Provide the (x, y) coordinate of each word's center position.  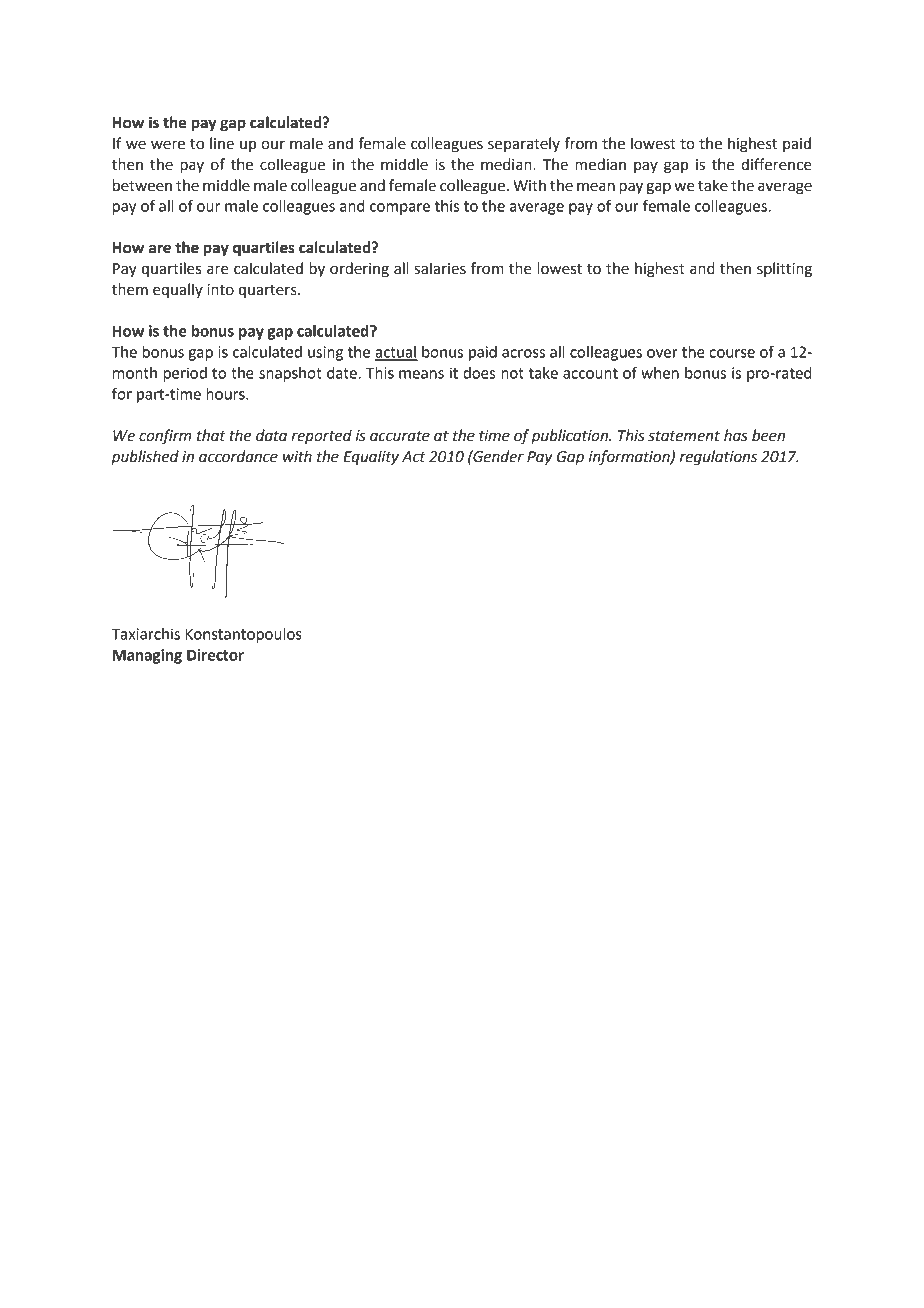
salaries (440, 268)
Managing (147, 656)
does (479, 373)
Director (215, 655)
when (660, 373)
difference (776, 164)
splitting (784, 270)
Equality (371, 458)
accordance (238, 456)
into (221, 290)
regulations (718, 458)
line (222, 143)
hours (226, 394)
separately (524, 144)
